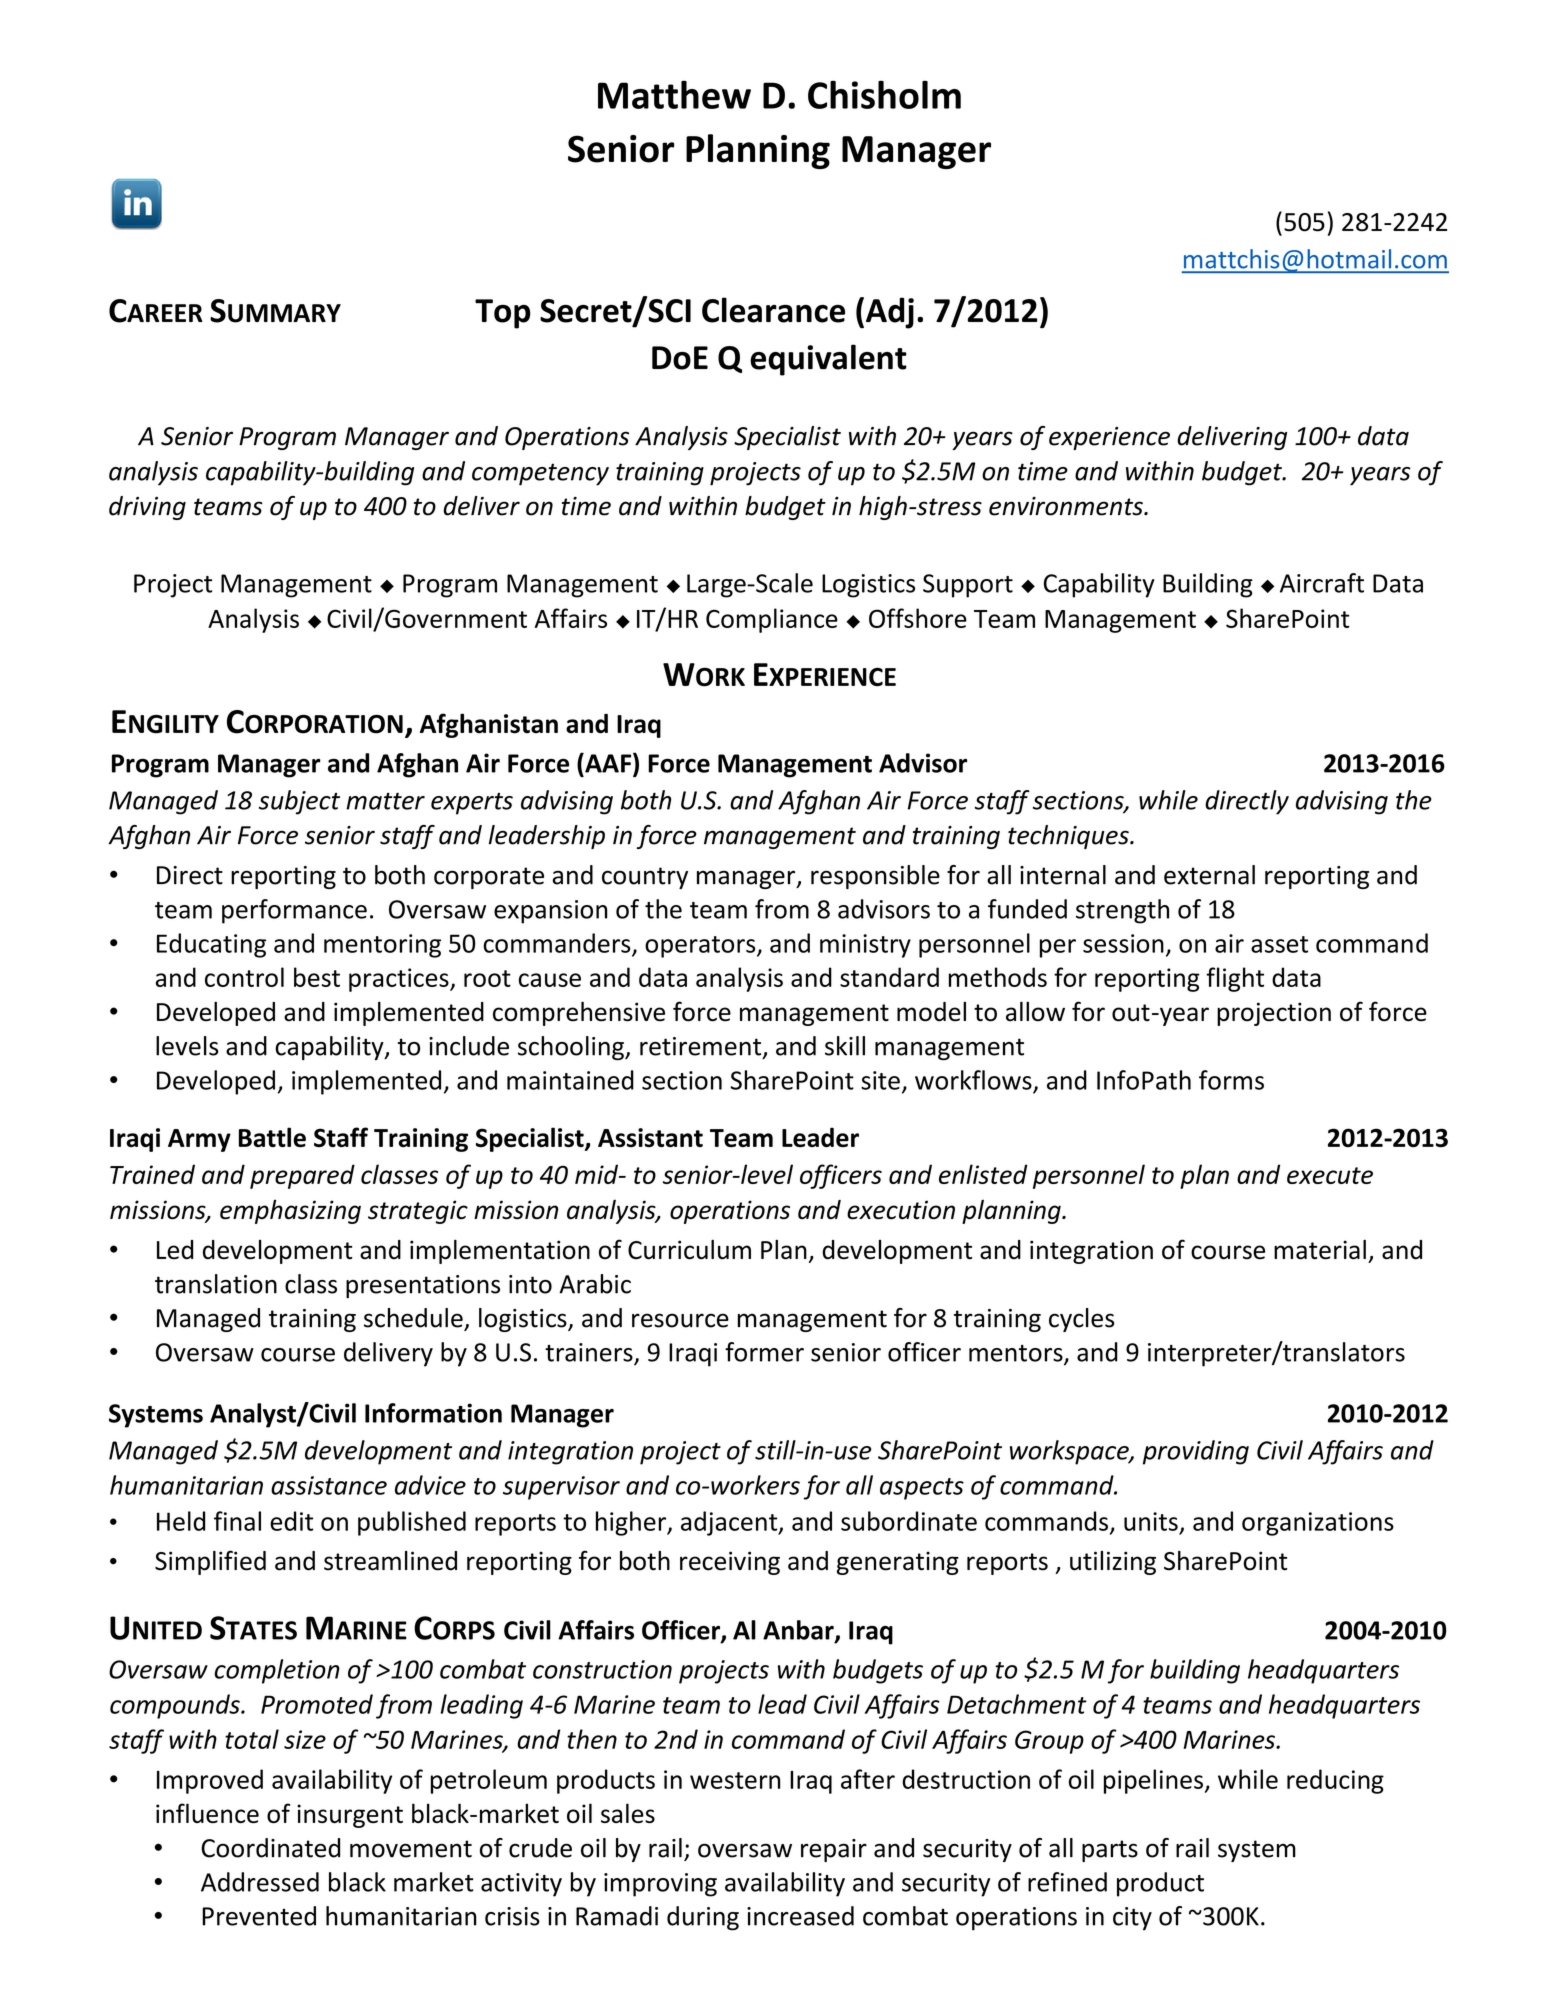  What do you see at coordinates (1081, 1320) in the image?
I see `cycles` at bounding box center [1081, 1320].
